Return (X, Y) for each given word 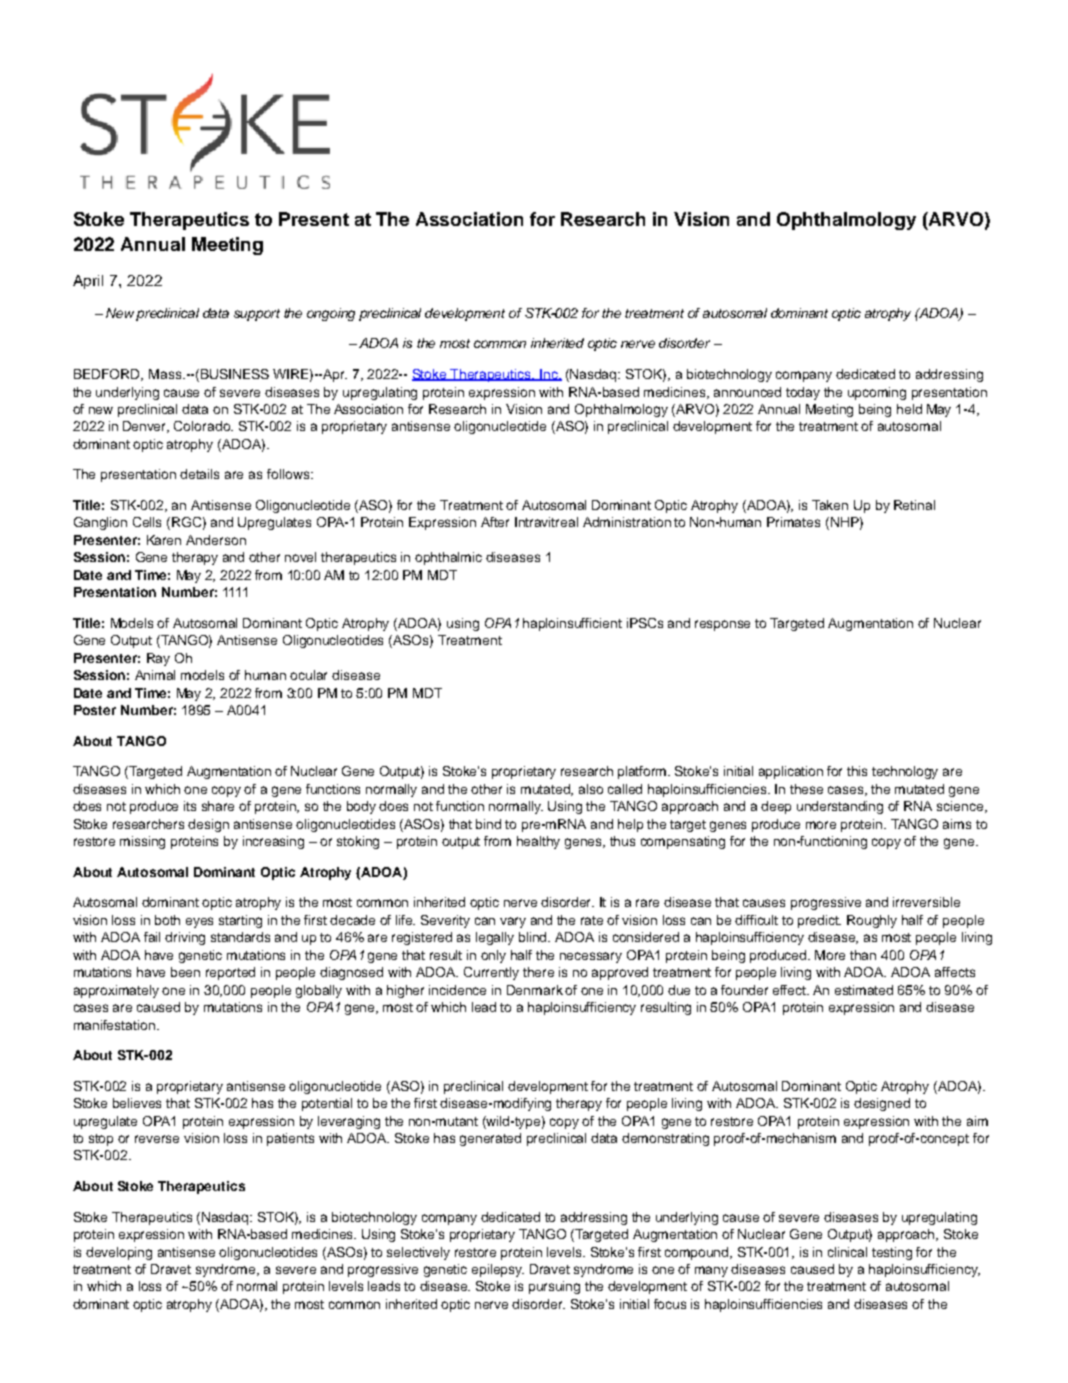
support (257, 315)
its (190, 806)
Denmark (535, 990)
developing (119, 1253)
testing (892, 1253)
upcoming (877, 393)
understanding (840, 807)
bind (488, 824)
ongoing (331, 314)
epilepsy (498, 1270)
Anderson (216, 540)
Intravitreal (546, 522)
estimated (864, 990)
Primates (793, 522)
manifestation (116, 1025)
